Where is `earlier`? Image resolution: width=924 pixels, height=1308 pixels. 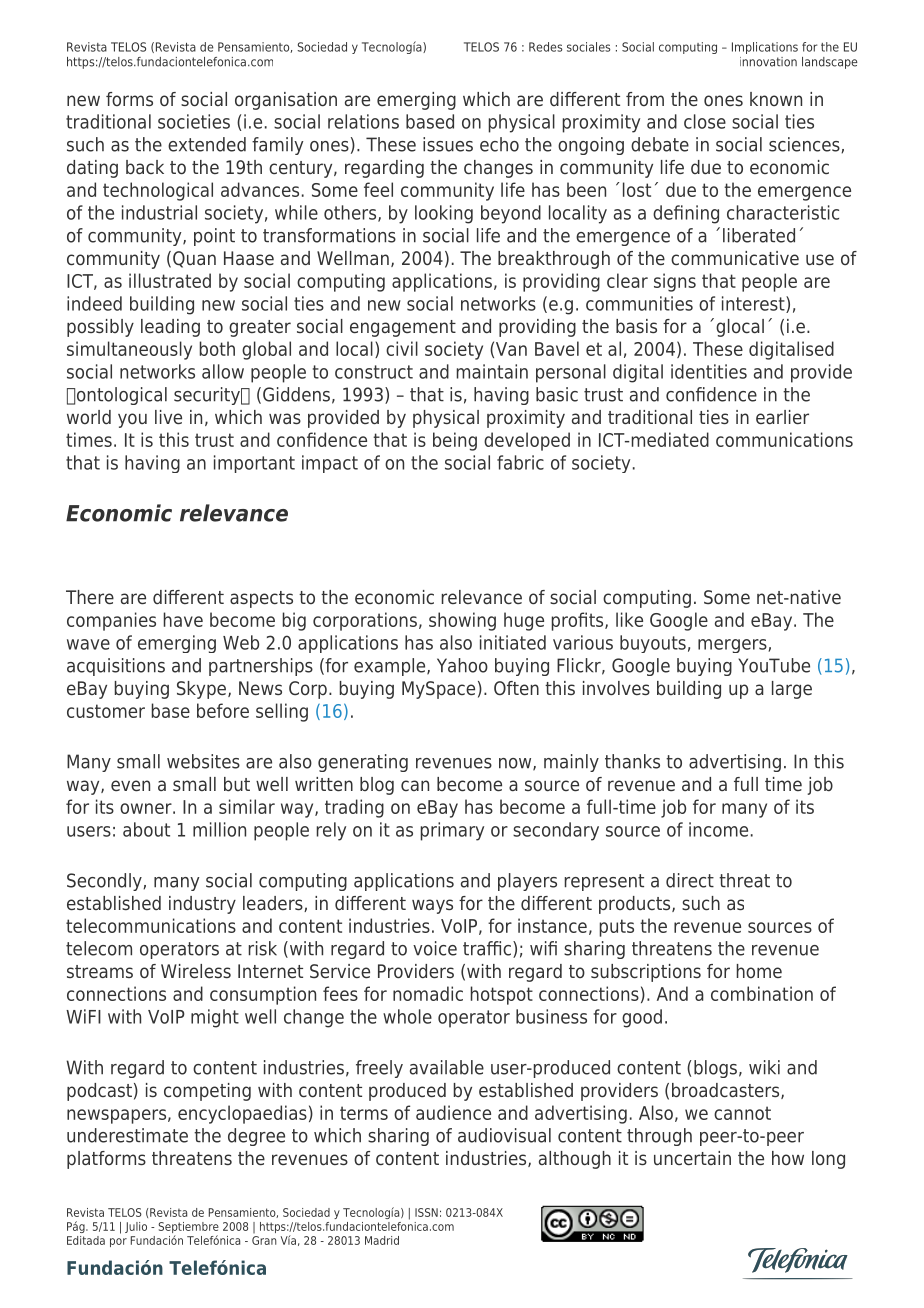 earlier is located at coordinates (782, 417).
